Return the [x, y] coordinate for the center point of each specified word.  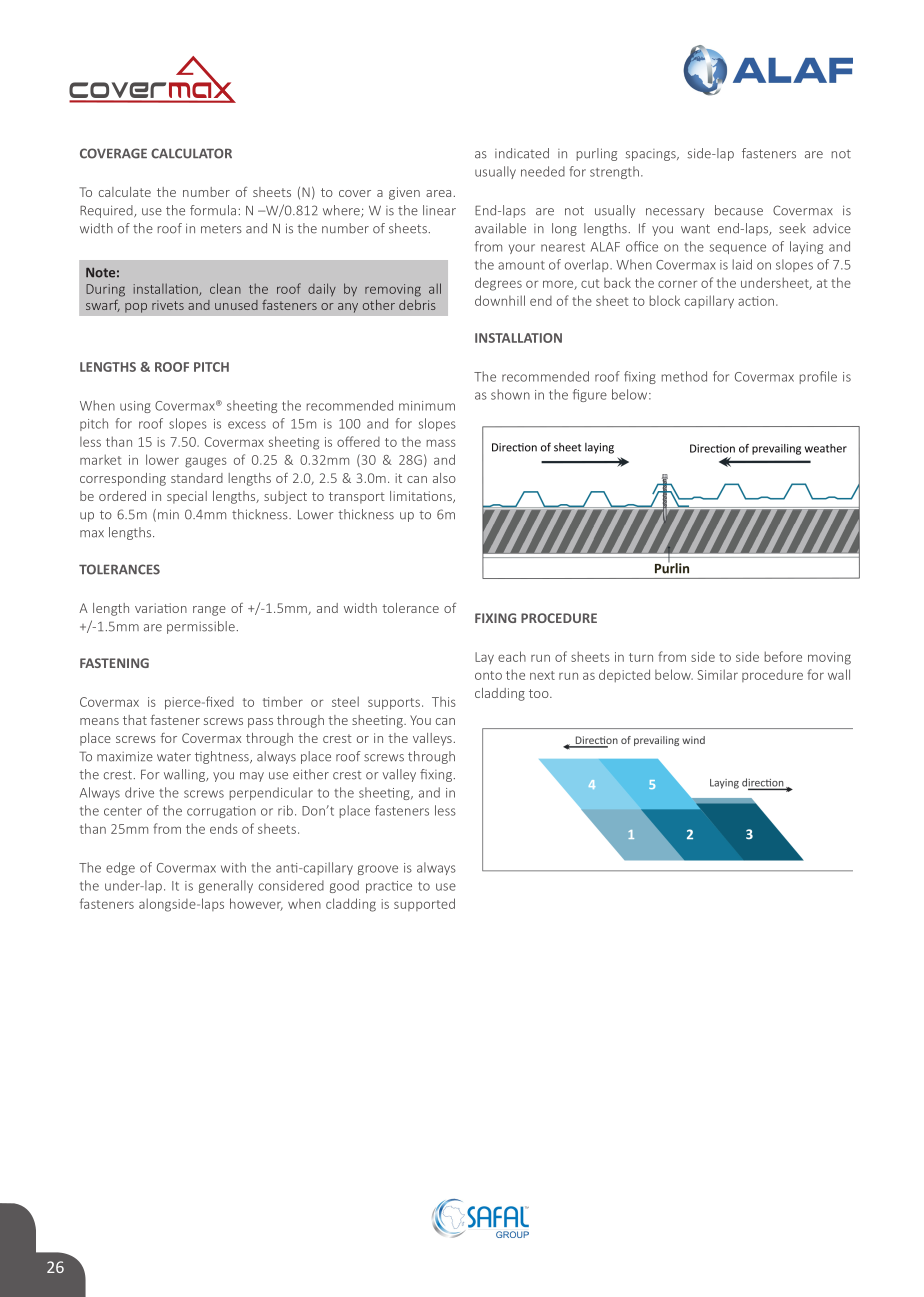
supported [424, 904]
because [739, 210]
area [438, 193]
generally [226, 886]
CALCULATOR [191, 153]
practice [389, 887]
